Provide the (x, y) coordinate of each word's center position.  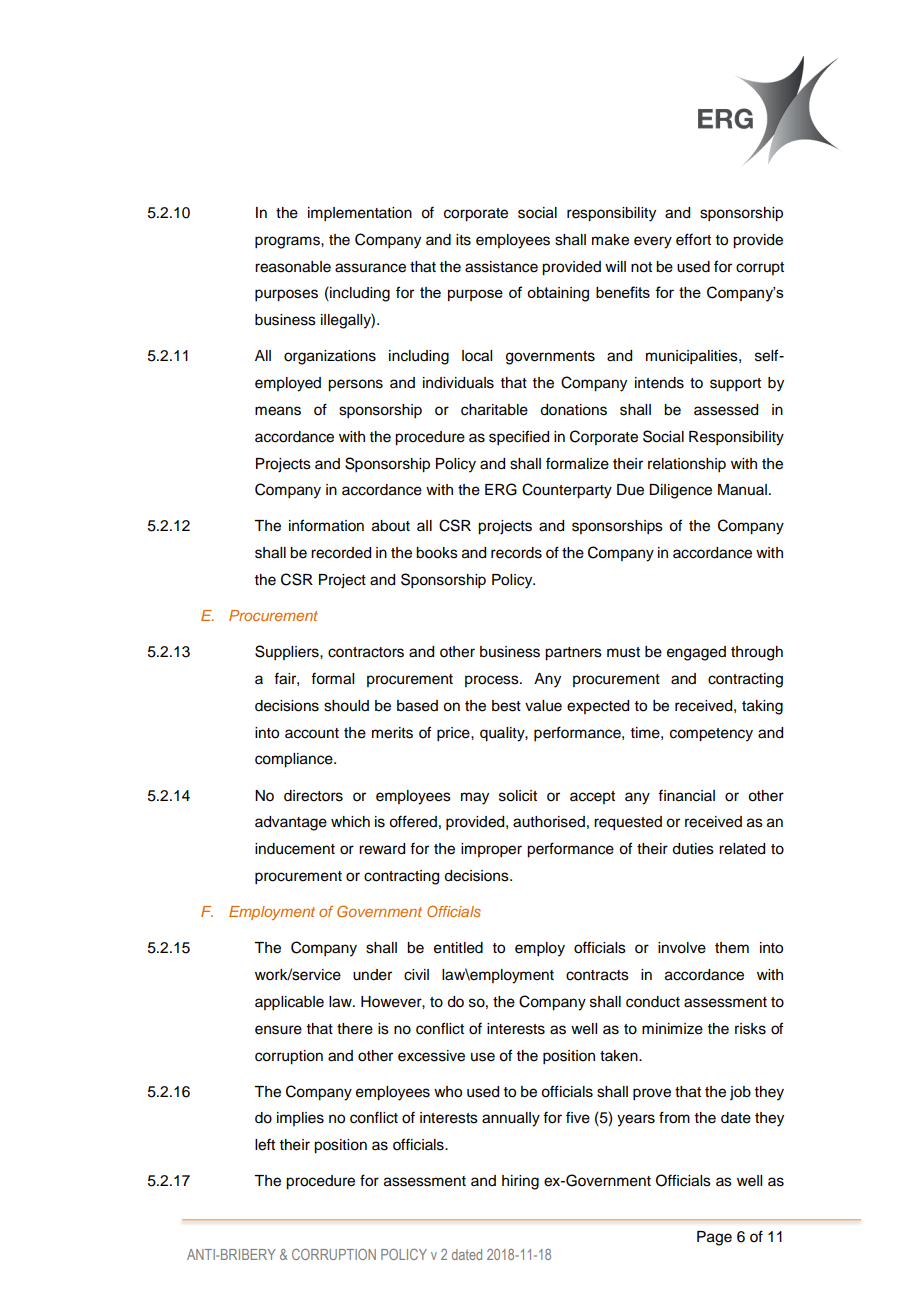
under (372, 975)
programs (288, 242)
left (265, 1144)
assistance (501, 267)
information (326, 525)
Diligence (680, 491)
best (506, 706)
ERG (501, 489)
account (312, 733)
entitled (458, 948)
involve (682, 948)
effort (693, 239)
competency (711, 735)
